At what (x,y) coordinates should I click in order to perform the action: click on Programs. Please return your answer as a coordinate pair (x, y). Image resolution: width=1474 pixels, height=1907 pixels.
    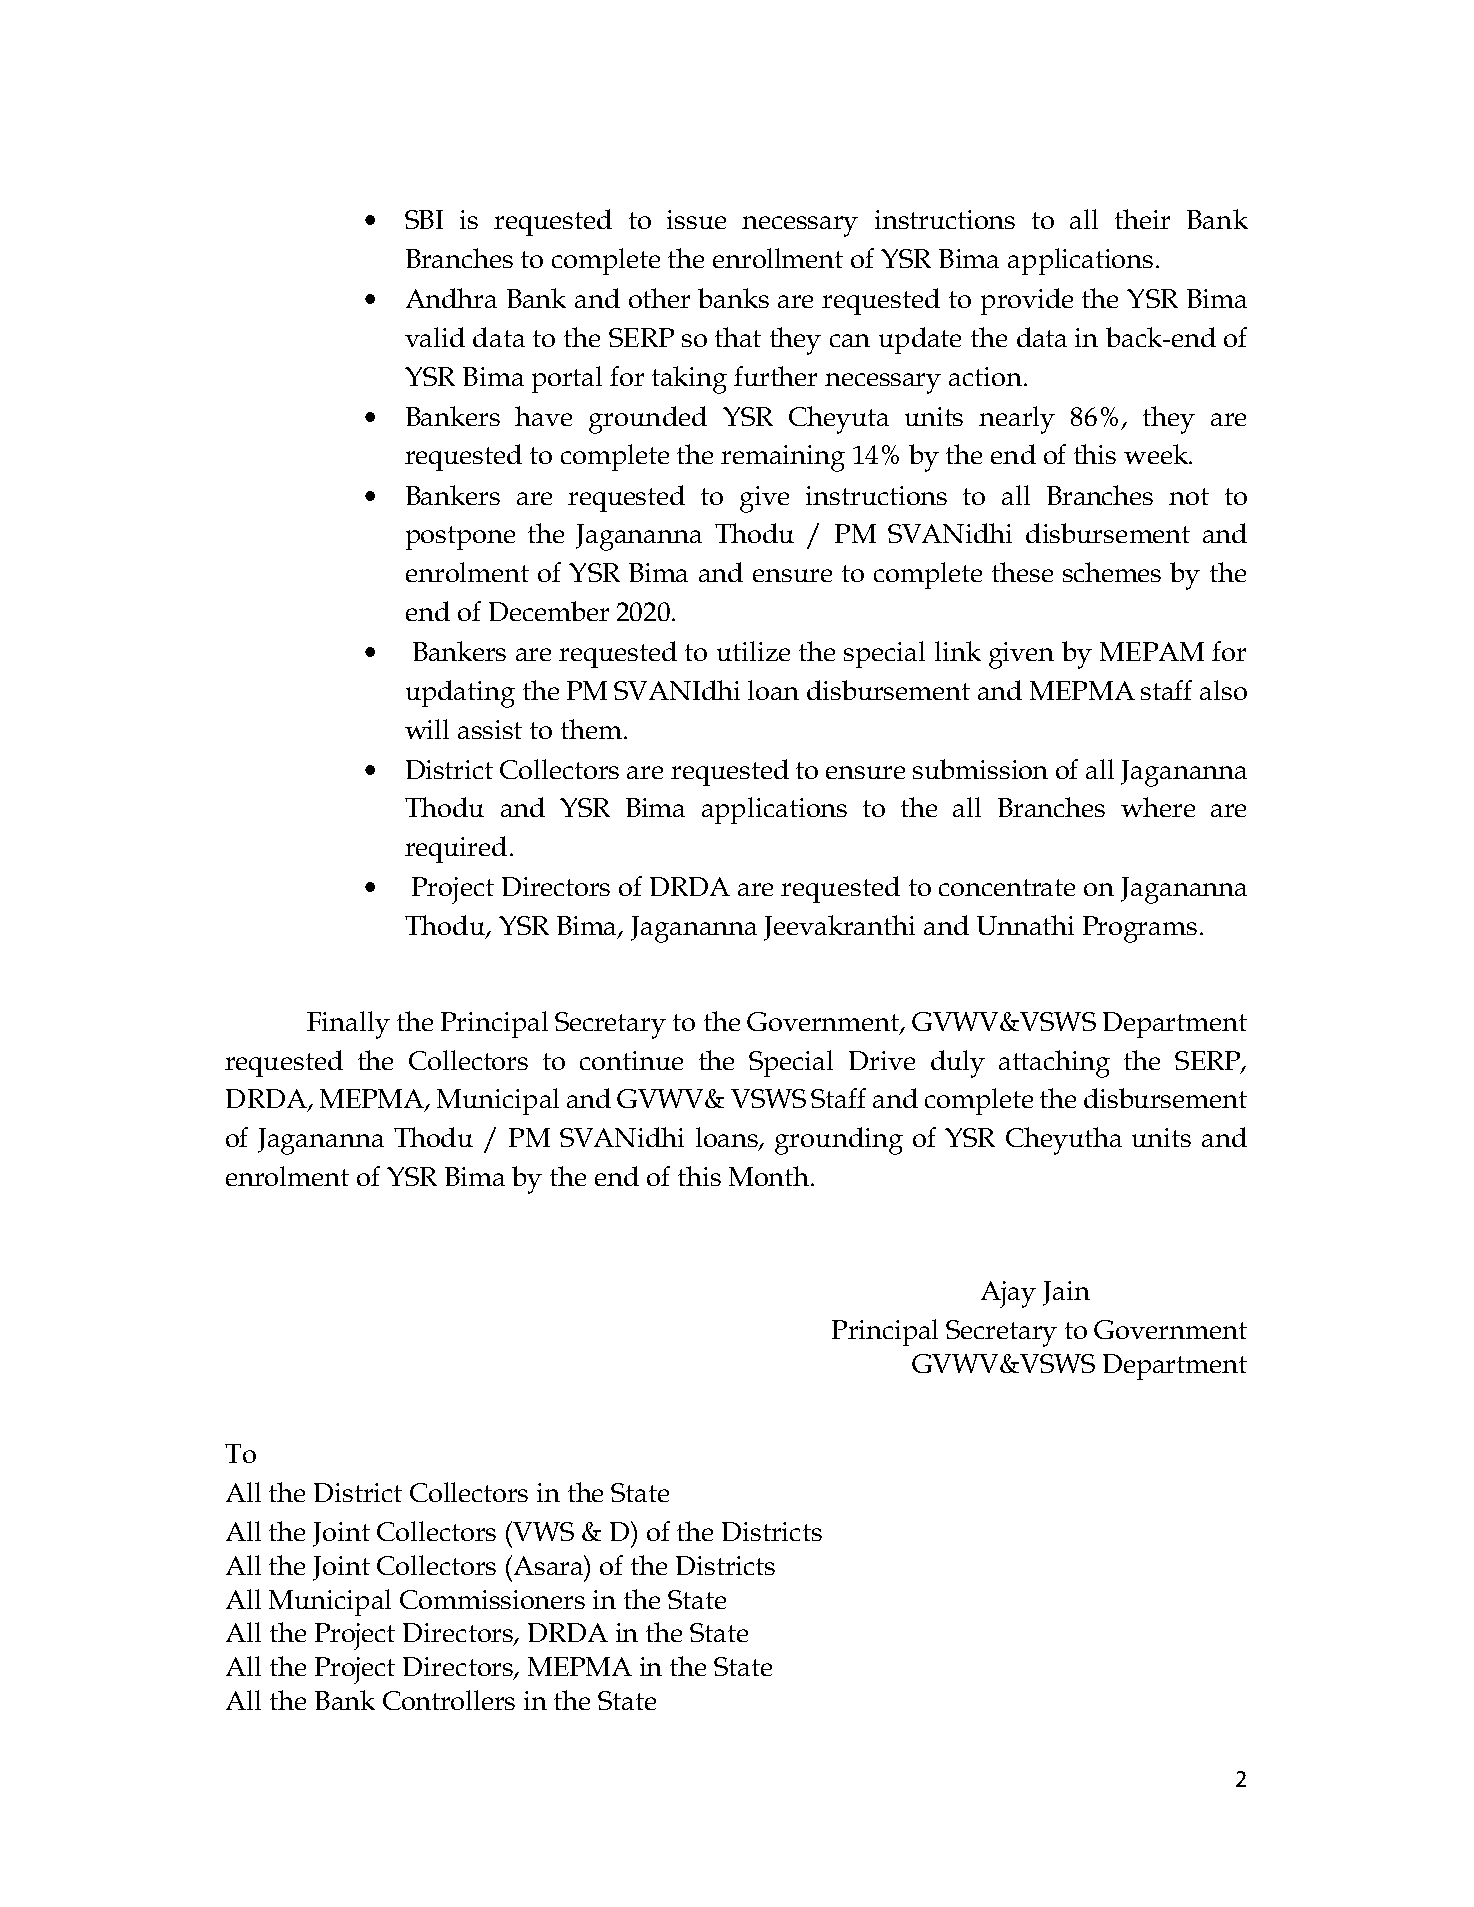
    Looking at the image, I should click on (1140, 929).
